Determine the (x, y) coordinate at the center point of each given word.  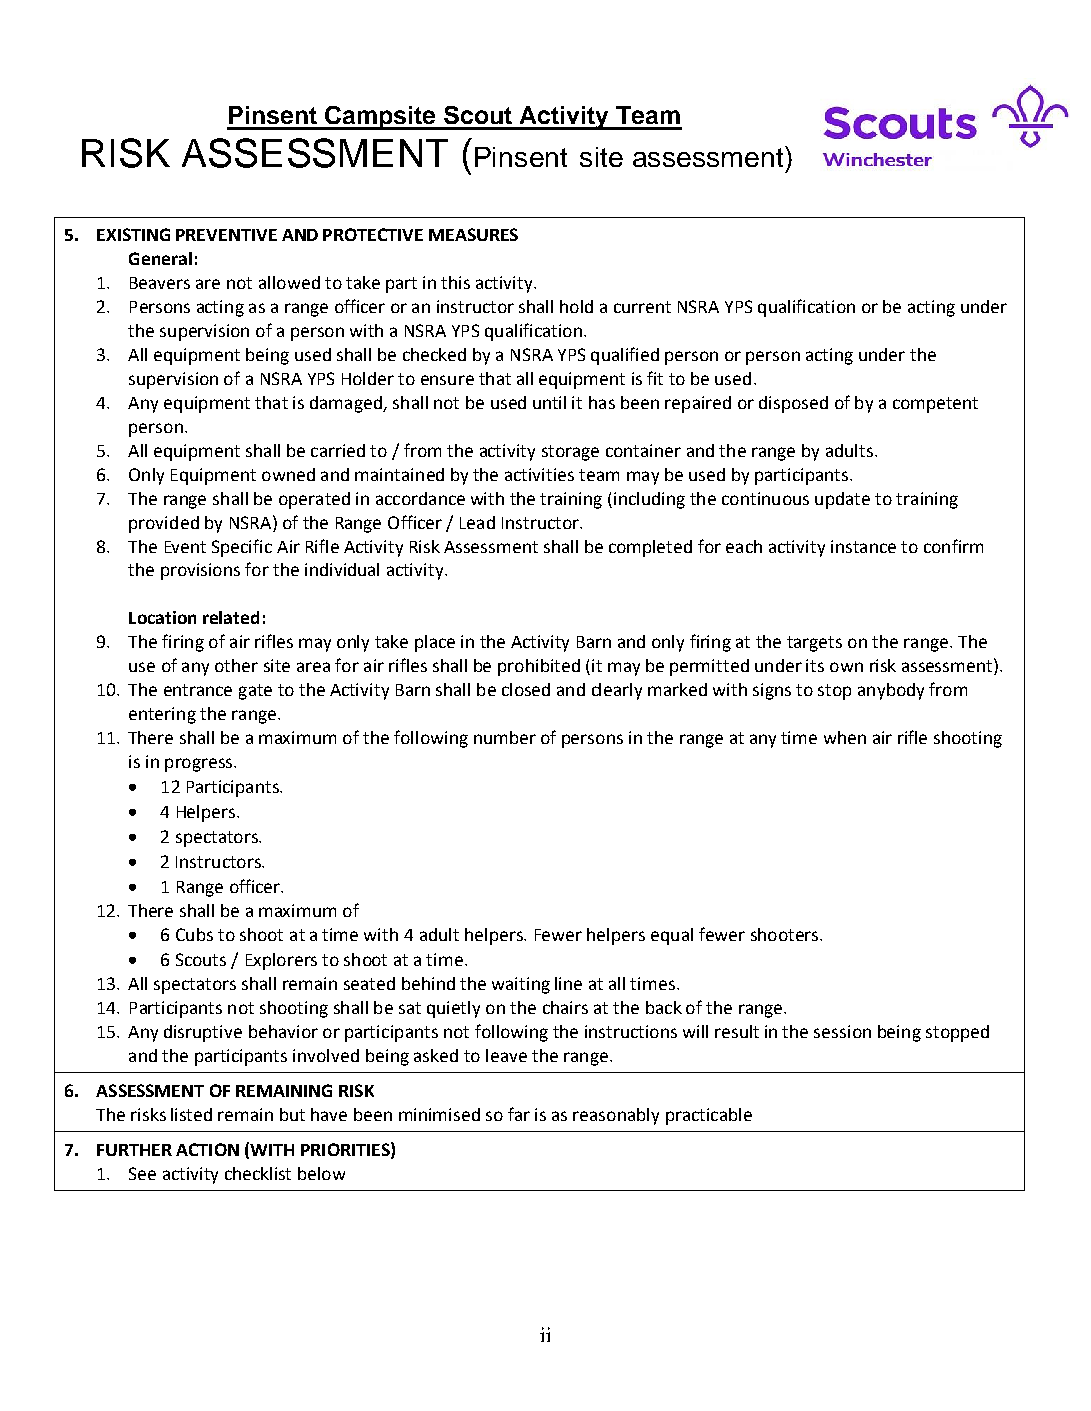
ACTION (207, 1149)
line (568, 983)
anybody (891, 691)
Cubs (194, 934)
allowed (289, 282)
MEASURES (473, 234)
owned (288, 474)
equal (672, 936)
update (842, 500)
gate (255, 692)
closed (526, 689)
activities (539, 474)
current (642, 307)
